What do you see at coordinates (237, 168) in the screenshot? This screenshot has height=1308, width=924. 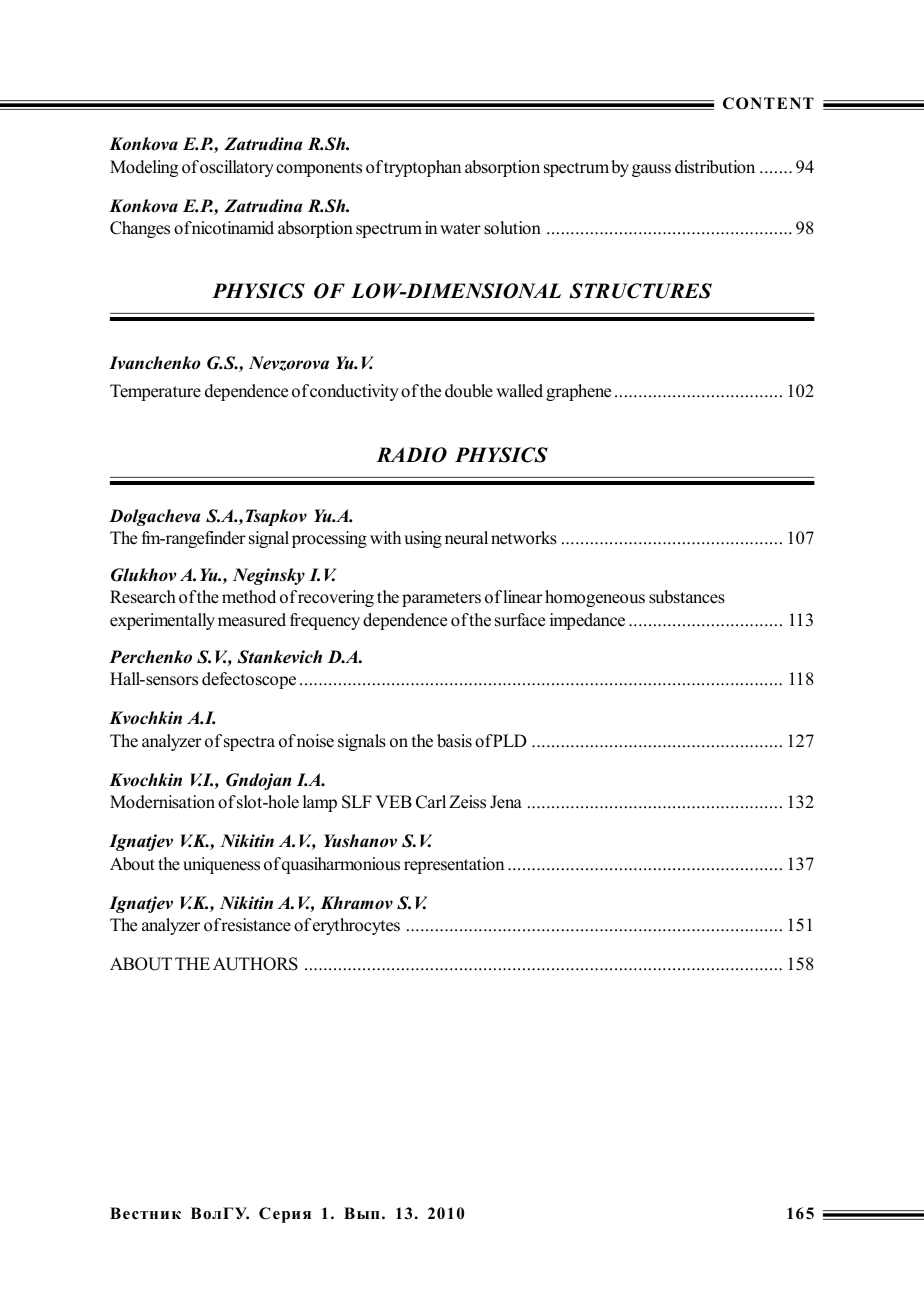 I see `oscillatory` at bounding box center [237, 168].
